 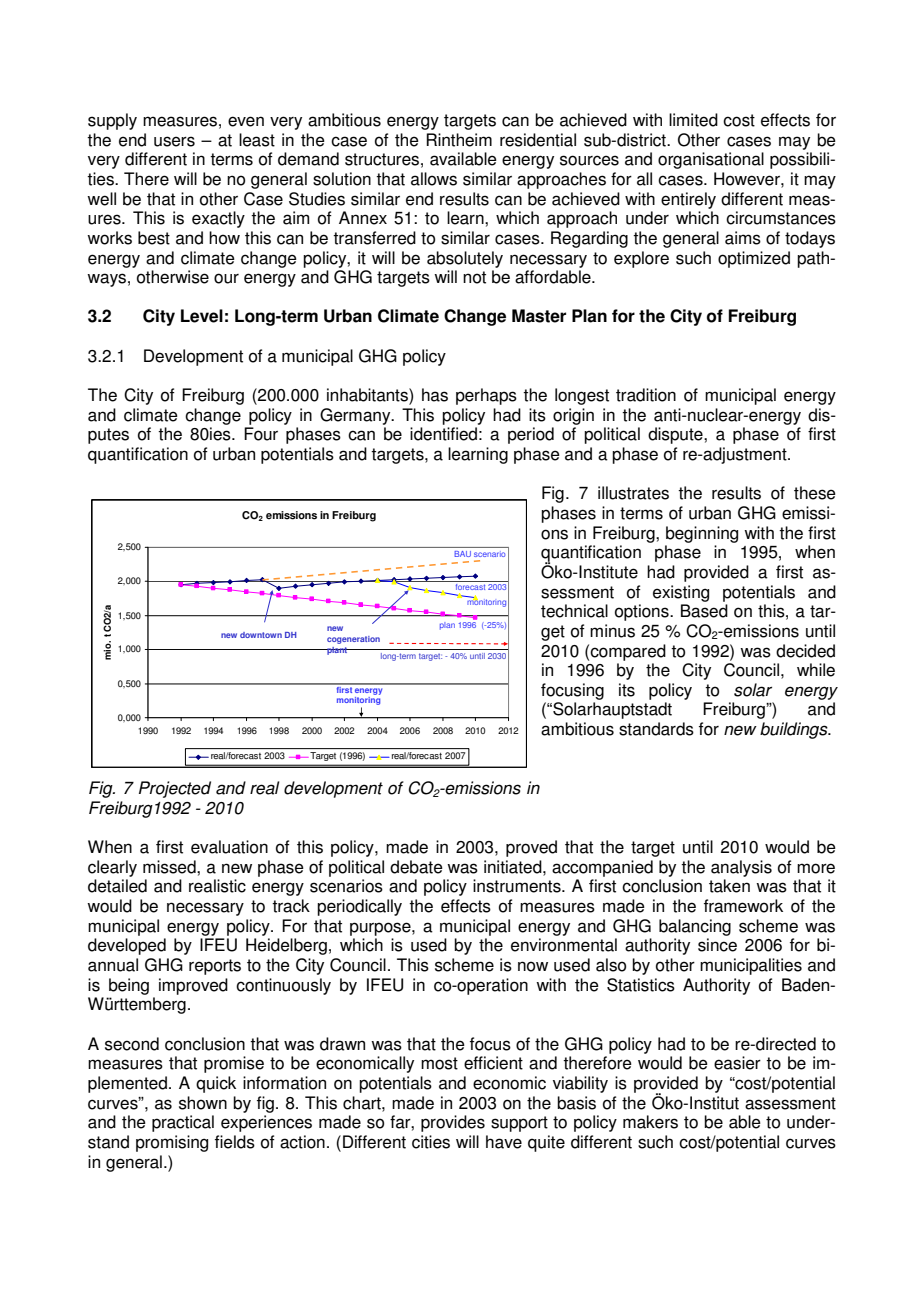 I want to click on analysis, so click(x=741, y=868).
